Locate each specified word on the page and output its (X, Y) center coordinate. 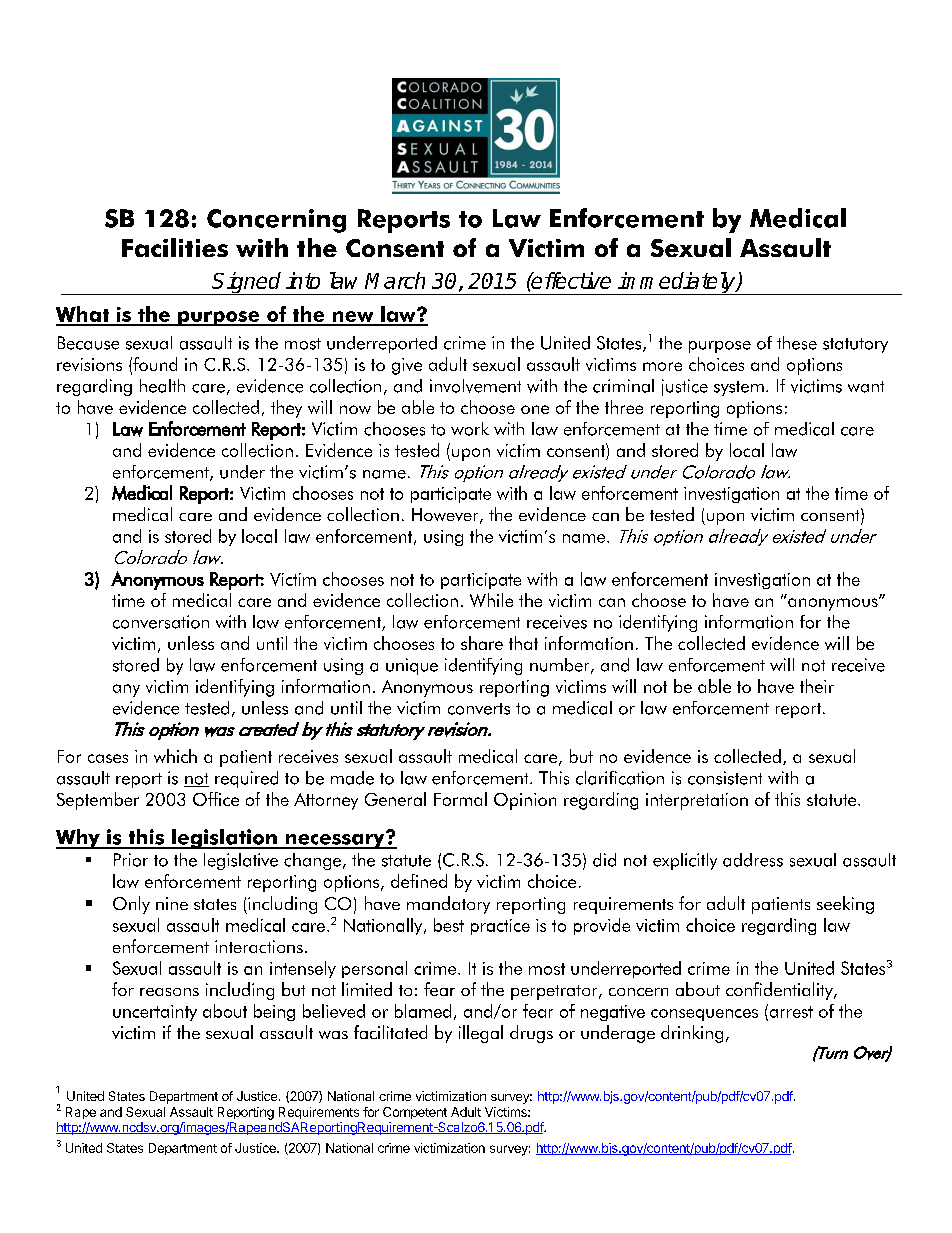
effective (570, 280)
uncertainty (155, 1013)
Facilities (175, 247)
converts (479, 709)
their (817, 686)
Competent (415, 1113)
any (126, 690)
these (797, 343)
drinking (692, 1034)
